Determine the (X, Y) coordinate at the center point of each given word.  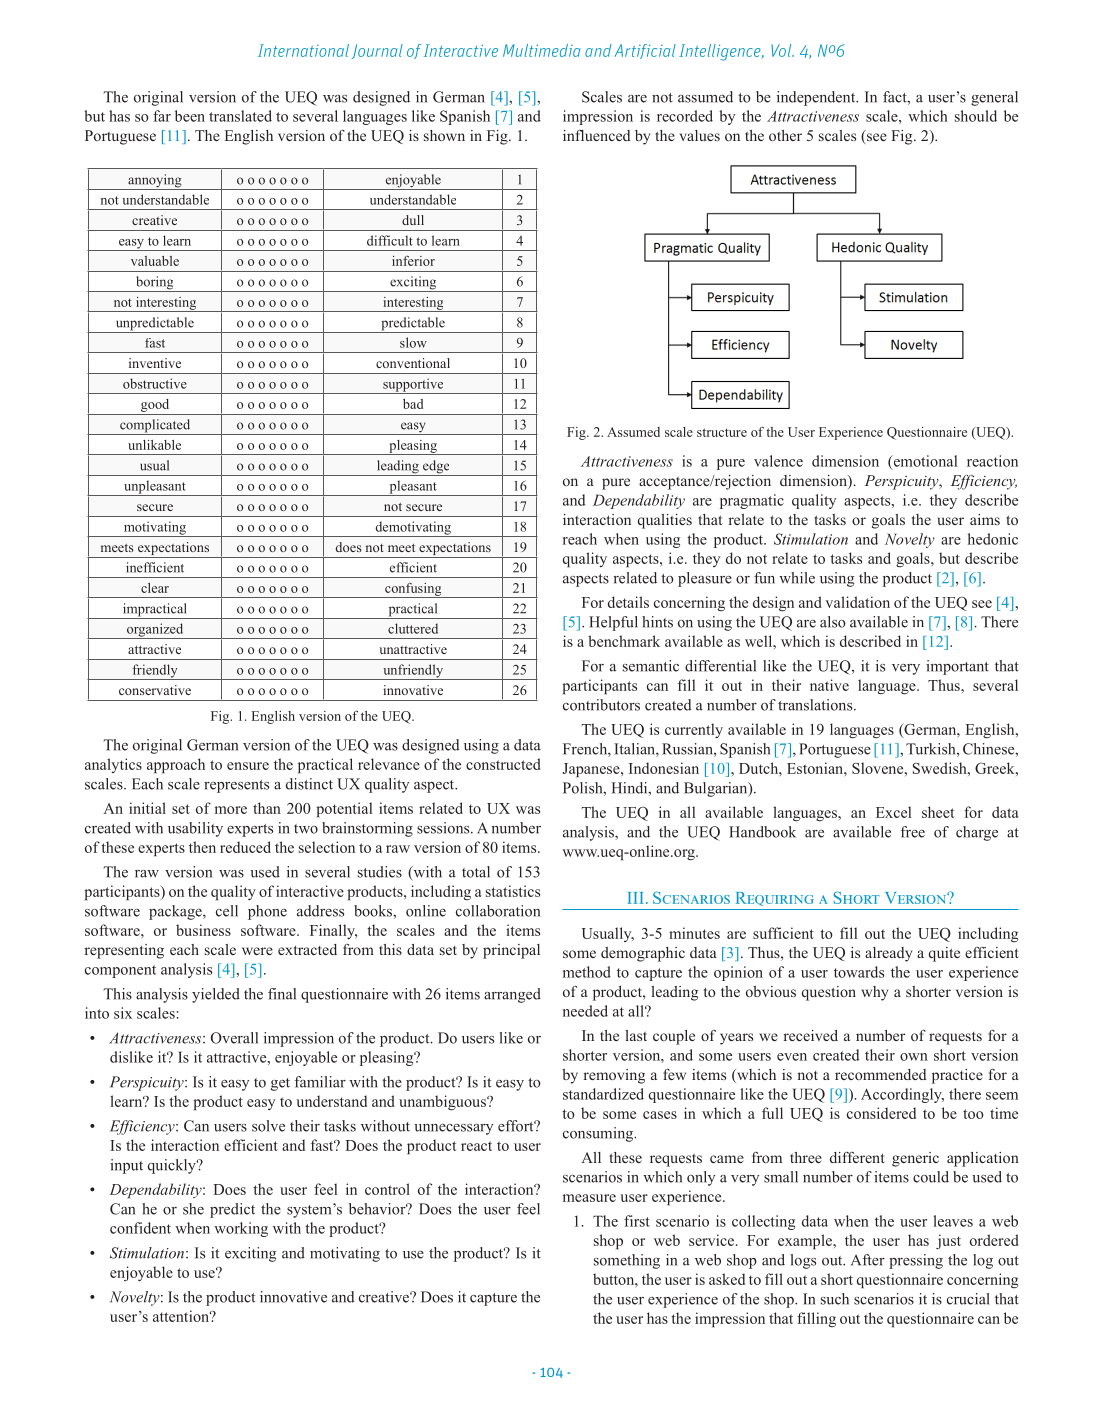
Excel (893, 812)
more (231, 810)
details (628, 602)
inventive (155, 363)
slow (413, 342)
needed (585, 1011)
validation (857, 602)
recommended (881, 1074)
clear (155, 588)
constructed (503, 764)
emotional (924, 462)
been (190, 116)
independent (817, 98)
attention (182, 1316)
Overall (234, 1038)
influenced (597, 135)
